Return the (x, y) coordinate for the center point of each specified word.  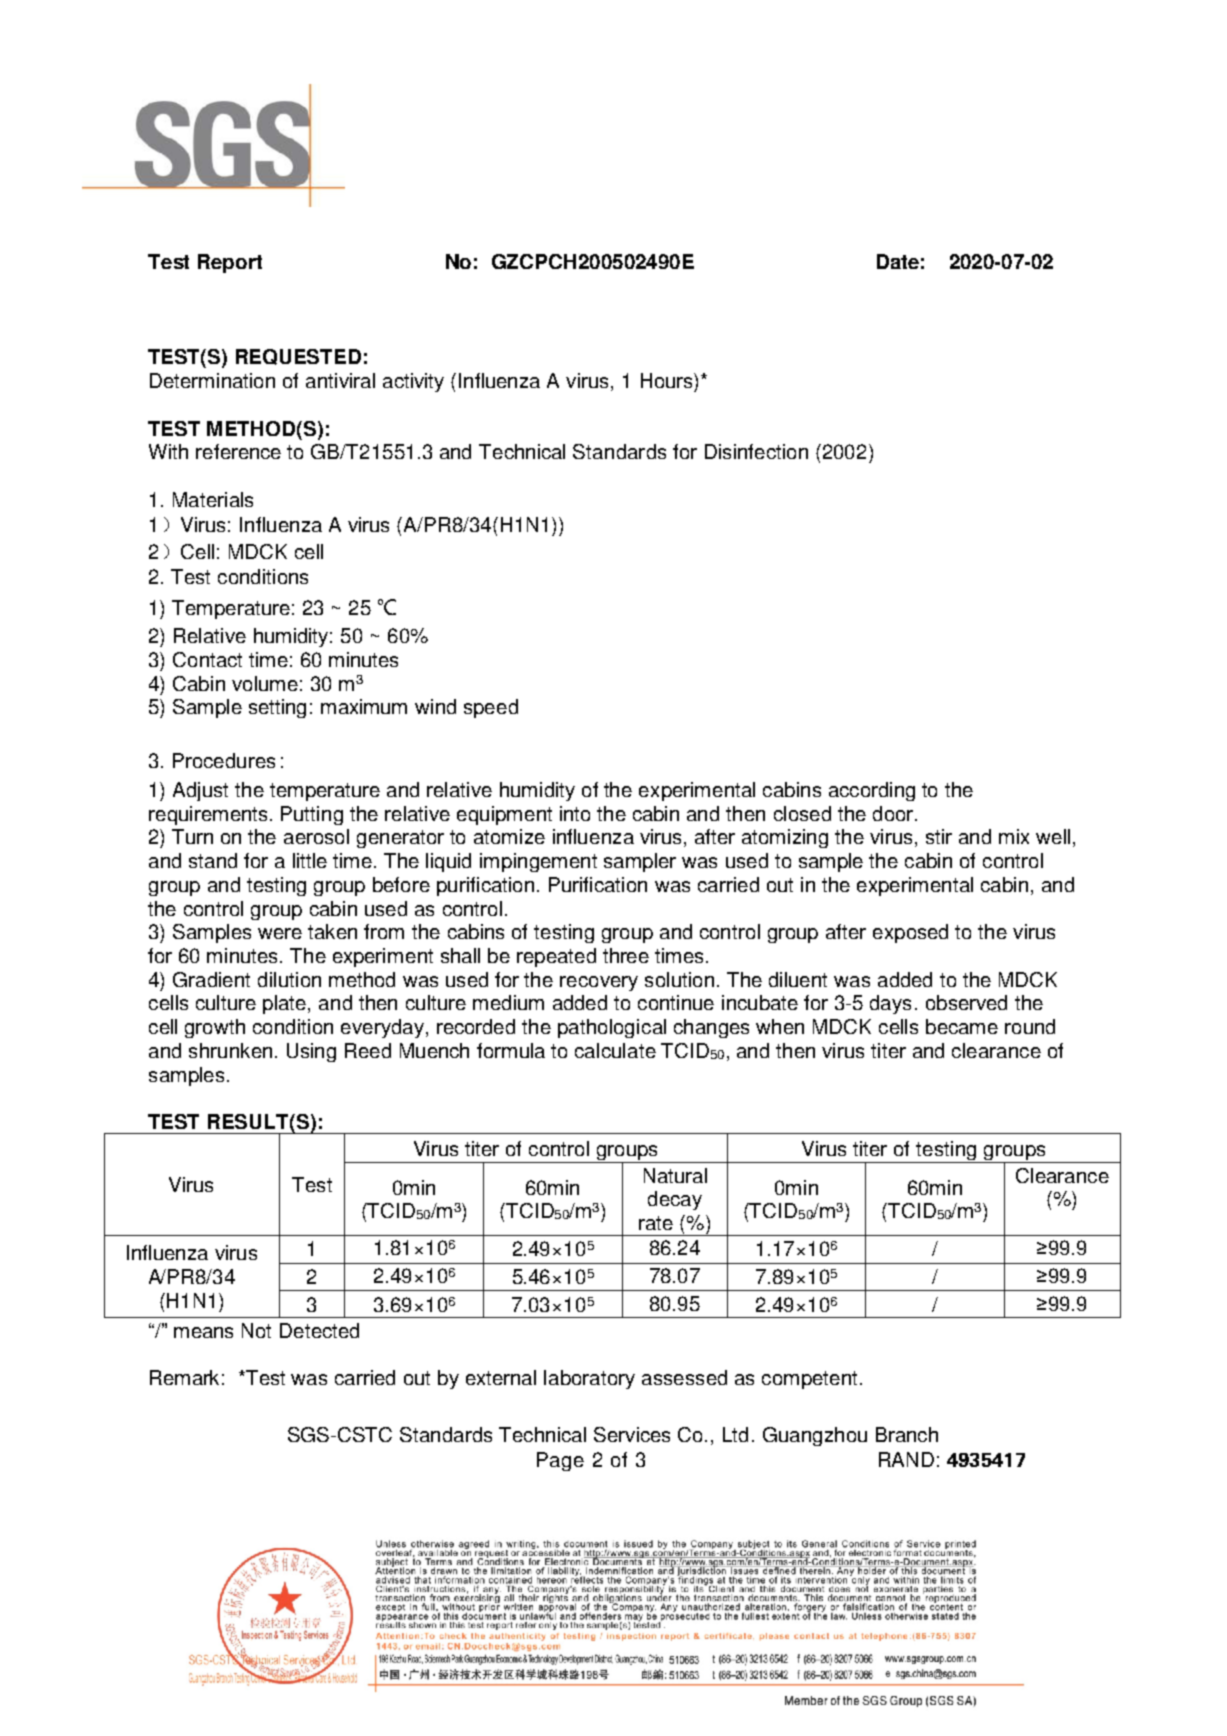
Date (898, 261)
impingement (538, 862)
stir (939, 836)
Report (230, 263)
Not (256, 1330)
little (310, 860)
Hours (668, 380)
